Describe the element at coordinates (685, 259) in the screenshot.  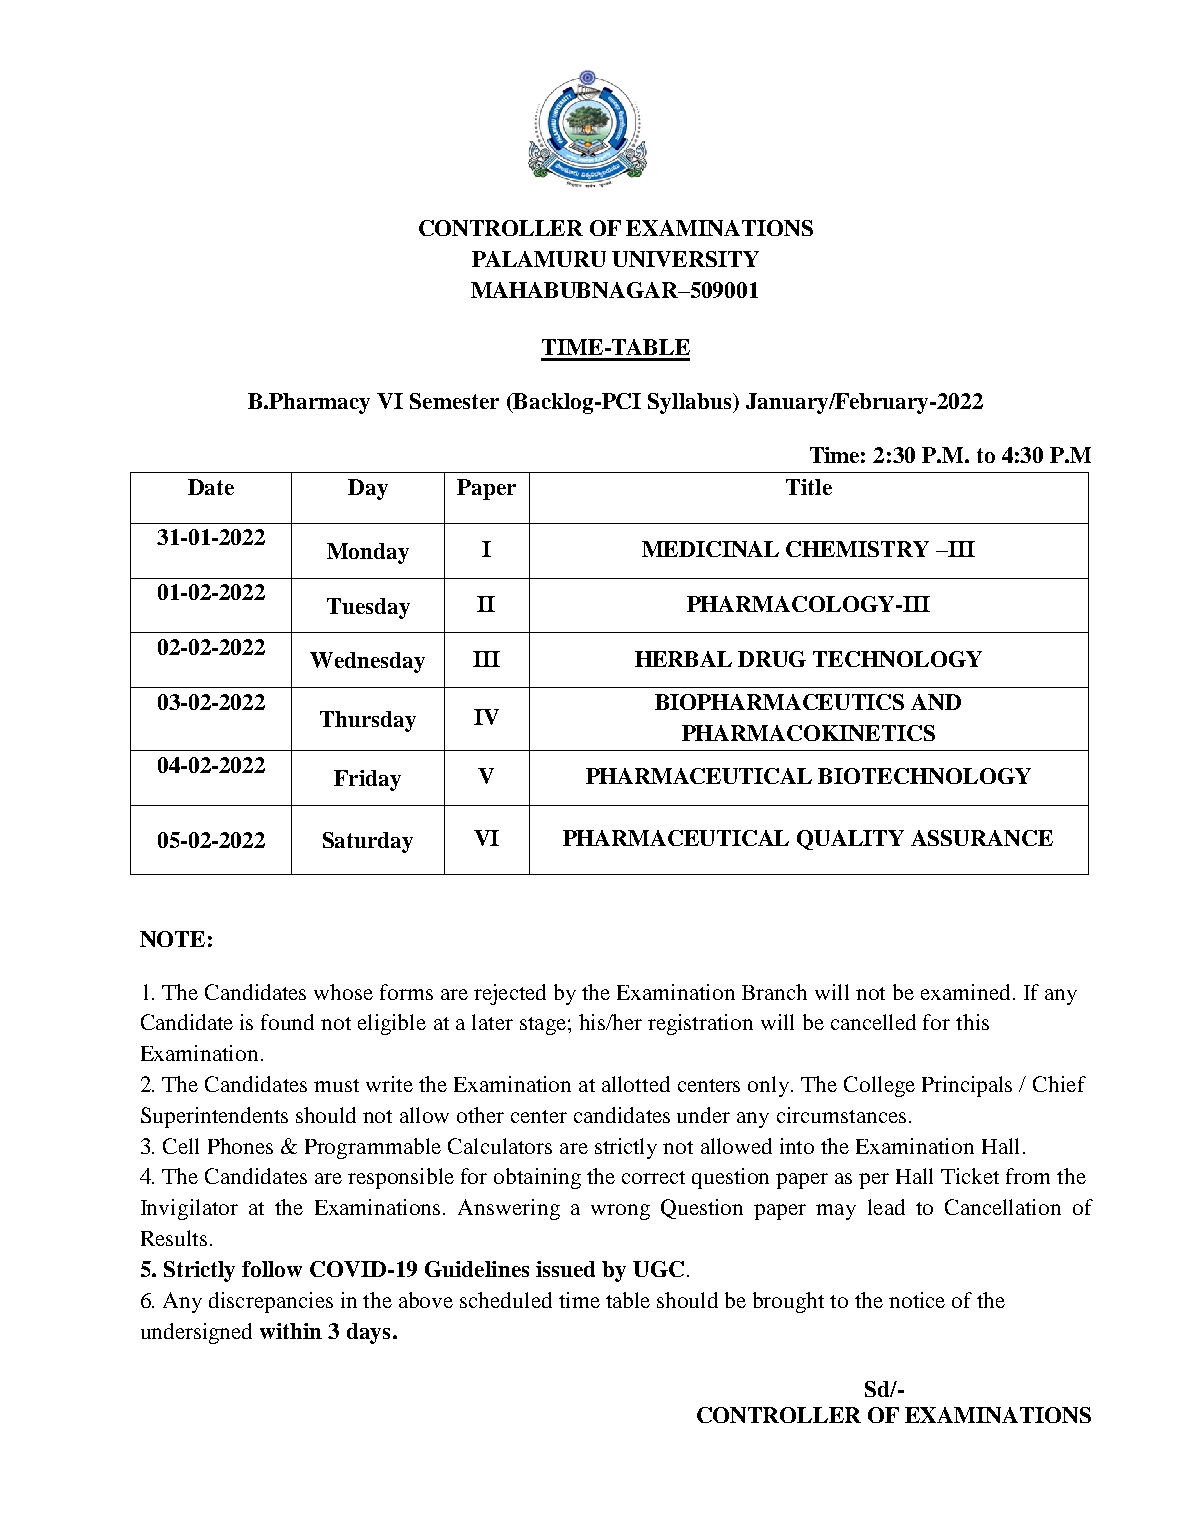
I see `UNIVERSITY` at that location.
